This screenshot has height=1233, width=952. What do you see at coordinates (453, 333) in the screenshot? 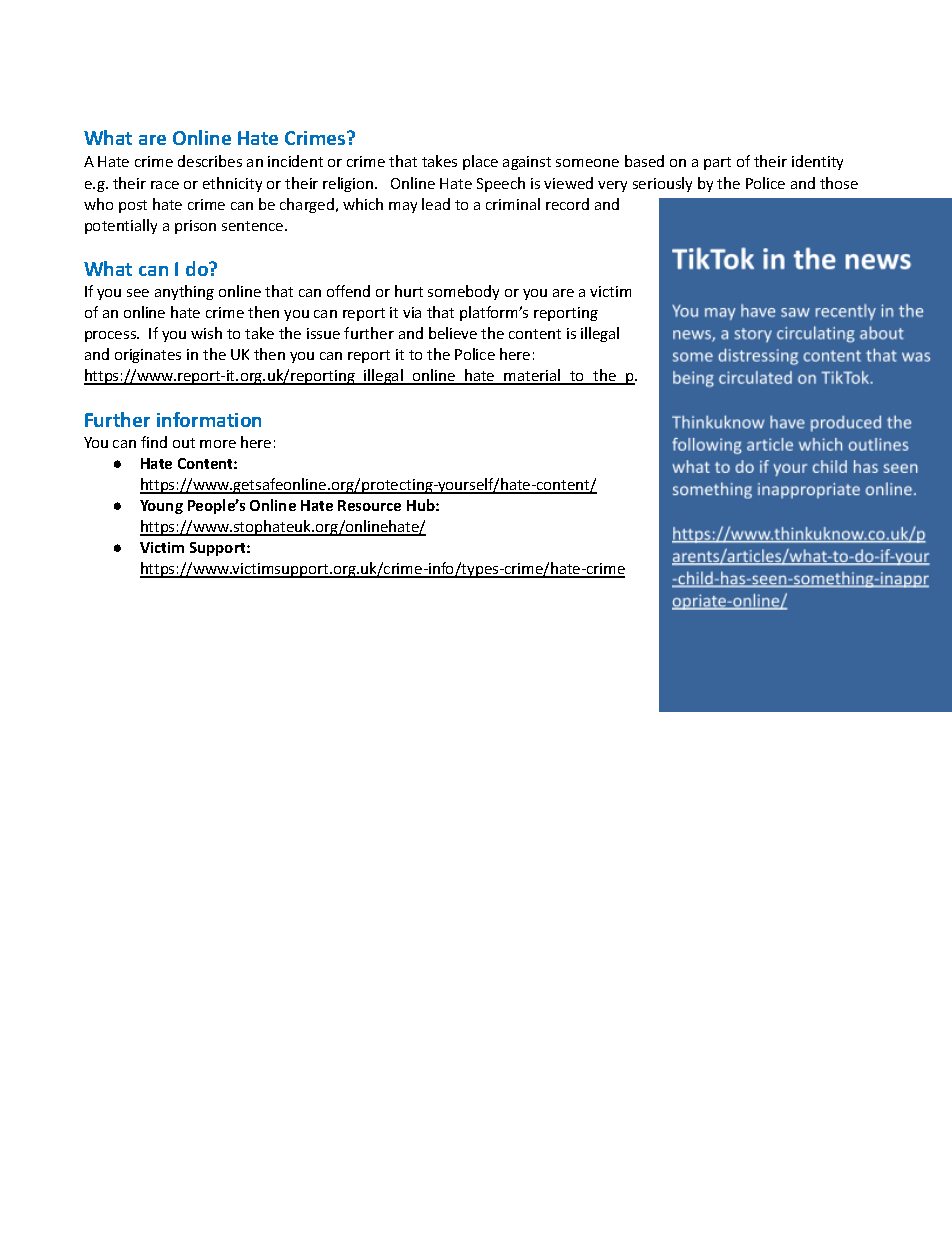
I see `believe` at bounding box center [453, 333].
